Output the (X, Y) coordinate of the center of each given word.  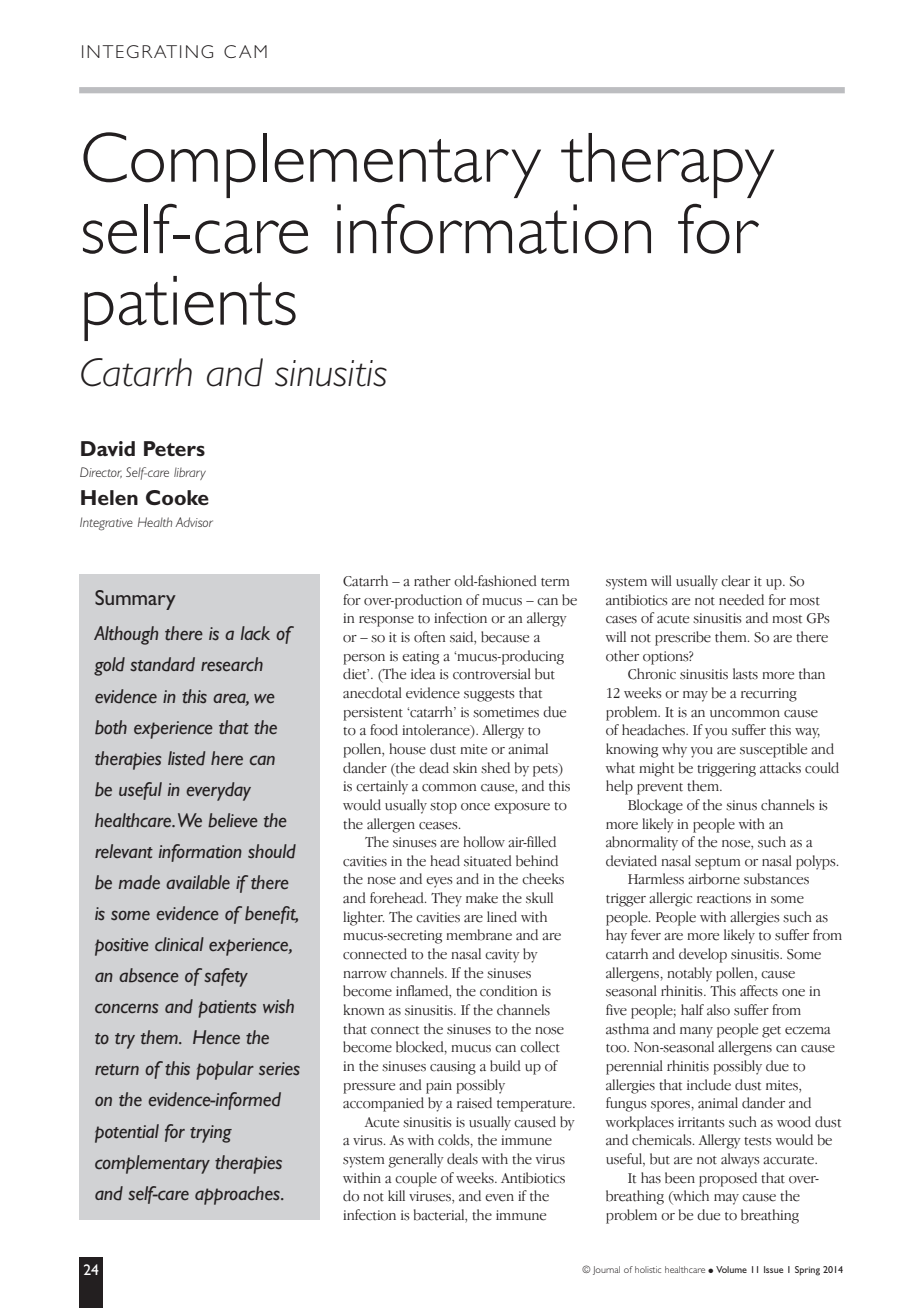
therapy (667, 165)
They (446, 899)
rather (432, 581)
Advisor (194, 522)
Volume (731, 1269)
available (198, 882)
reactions (724, 898)
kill (396, 1195)
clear (735, 581)
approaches (238, 1195)
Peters (174, 448)
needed (741, 600)
